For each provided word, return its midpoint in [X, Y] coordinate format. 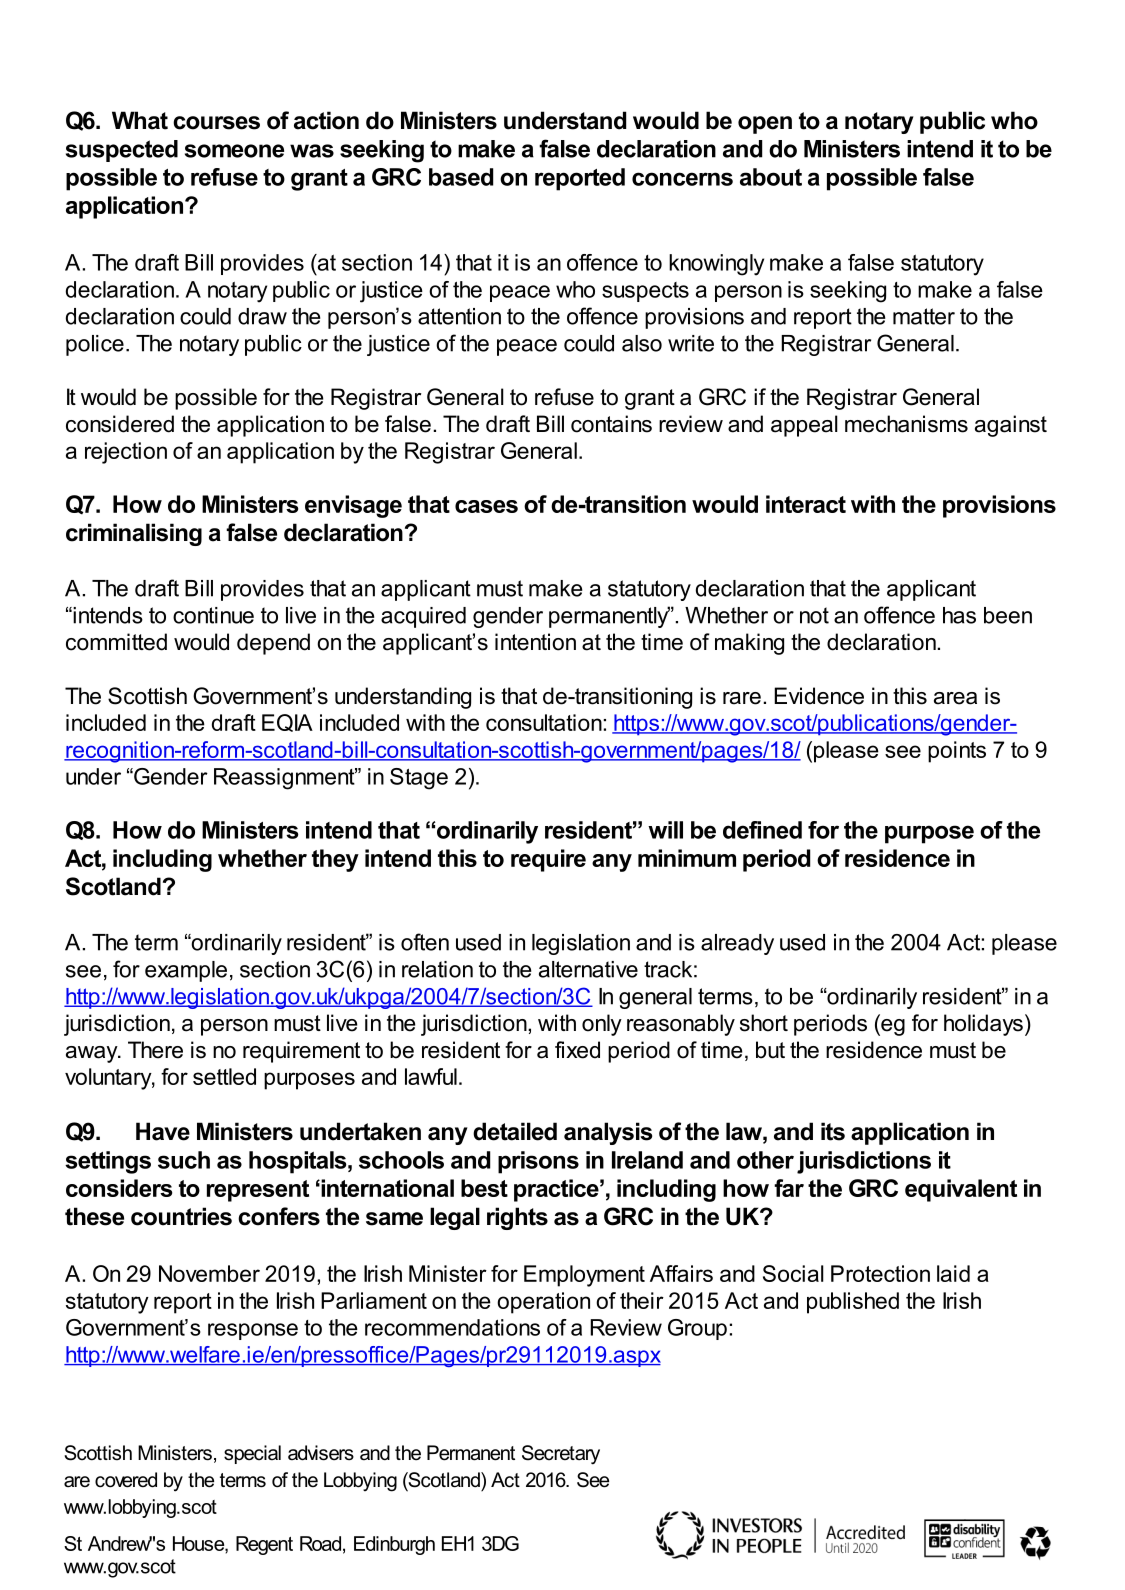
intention [535, 642]
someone [234, 151]
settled [224, 1076]
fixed [577, 1050]
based [461, 177]
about [771, 177]
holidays [983, 1025]
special [252, 1454]
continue [213, 615]
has [959, 615]
